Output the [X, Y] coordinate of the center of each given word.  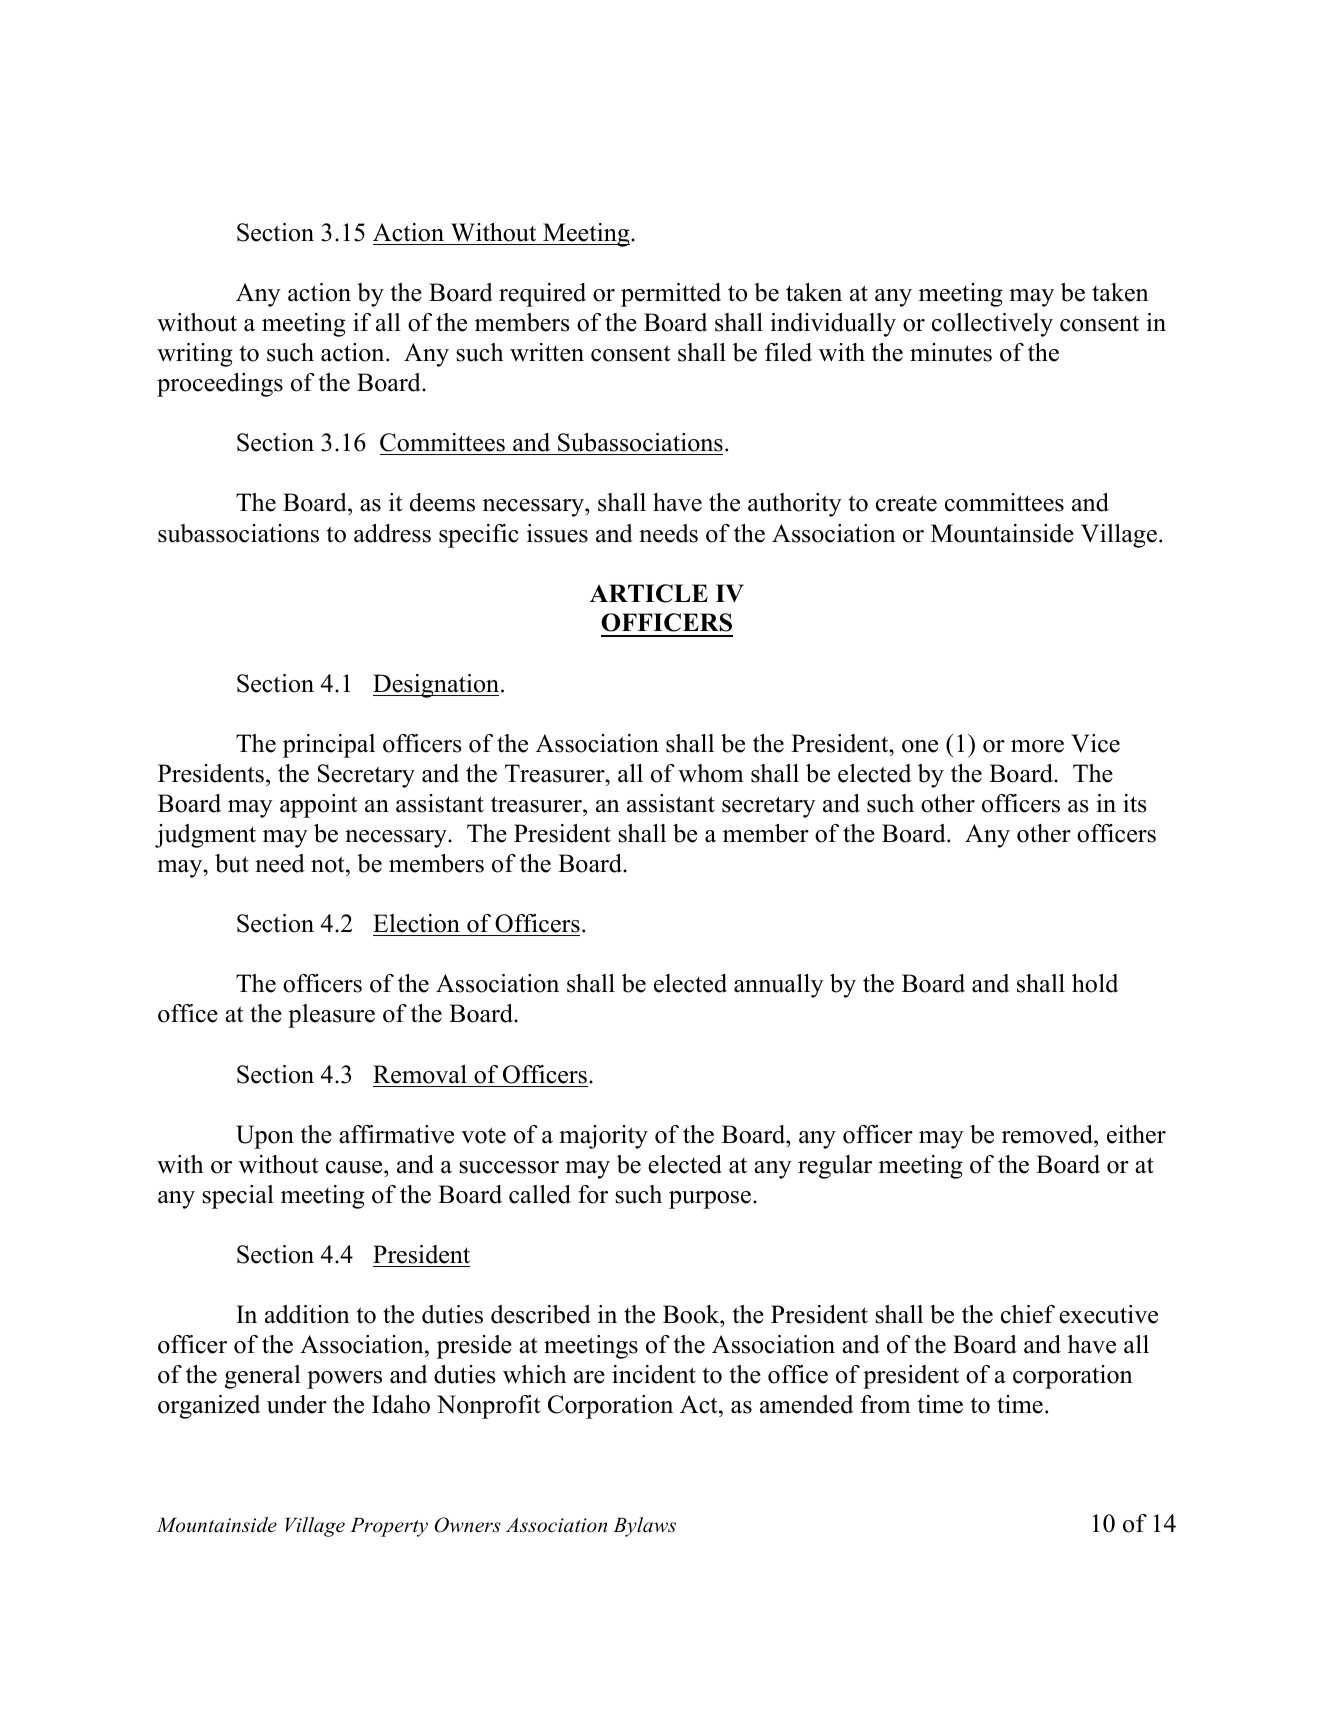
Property [389, 1527]
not [329, 864]
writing [195, 355]
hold [1095, 983]
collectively [992, 325]
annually [779, 986]
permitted [671, 295]
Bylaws [644, 1527]
